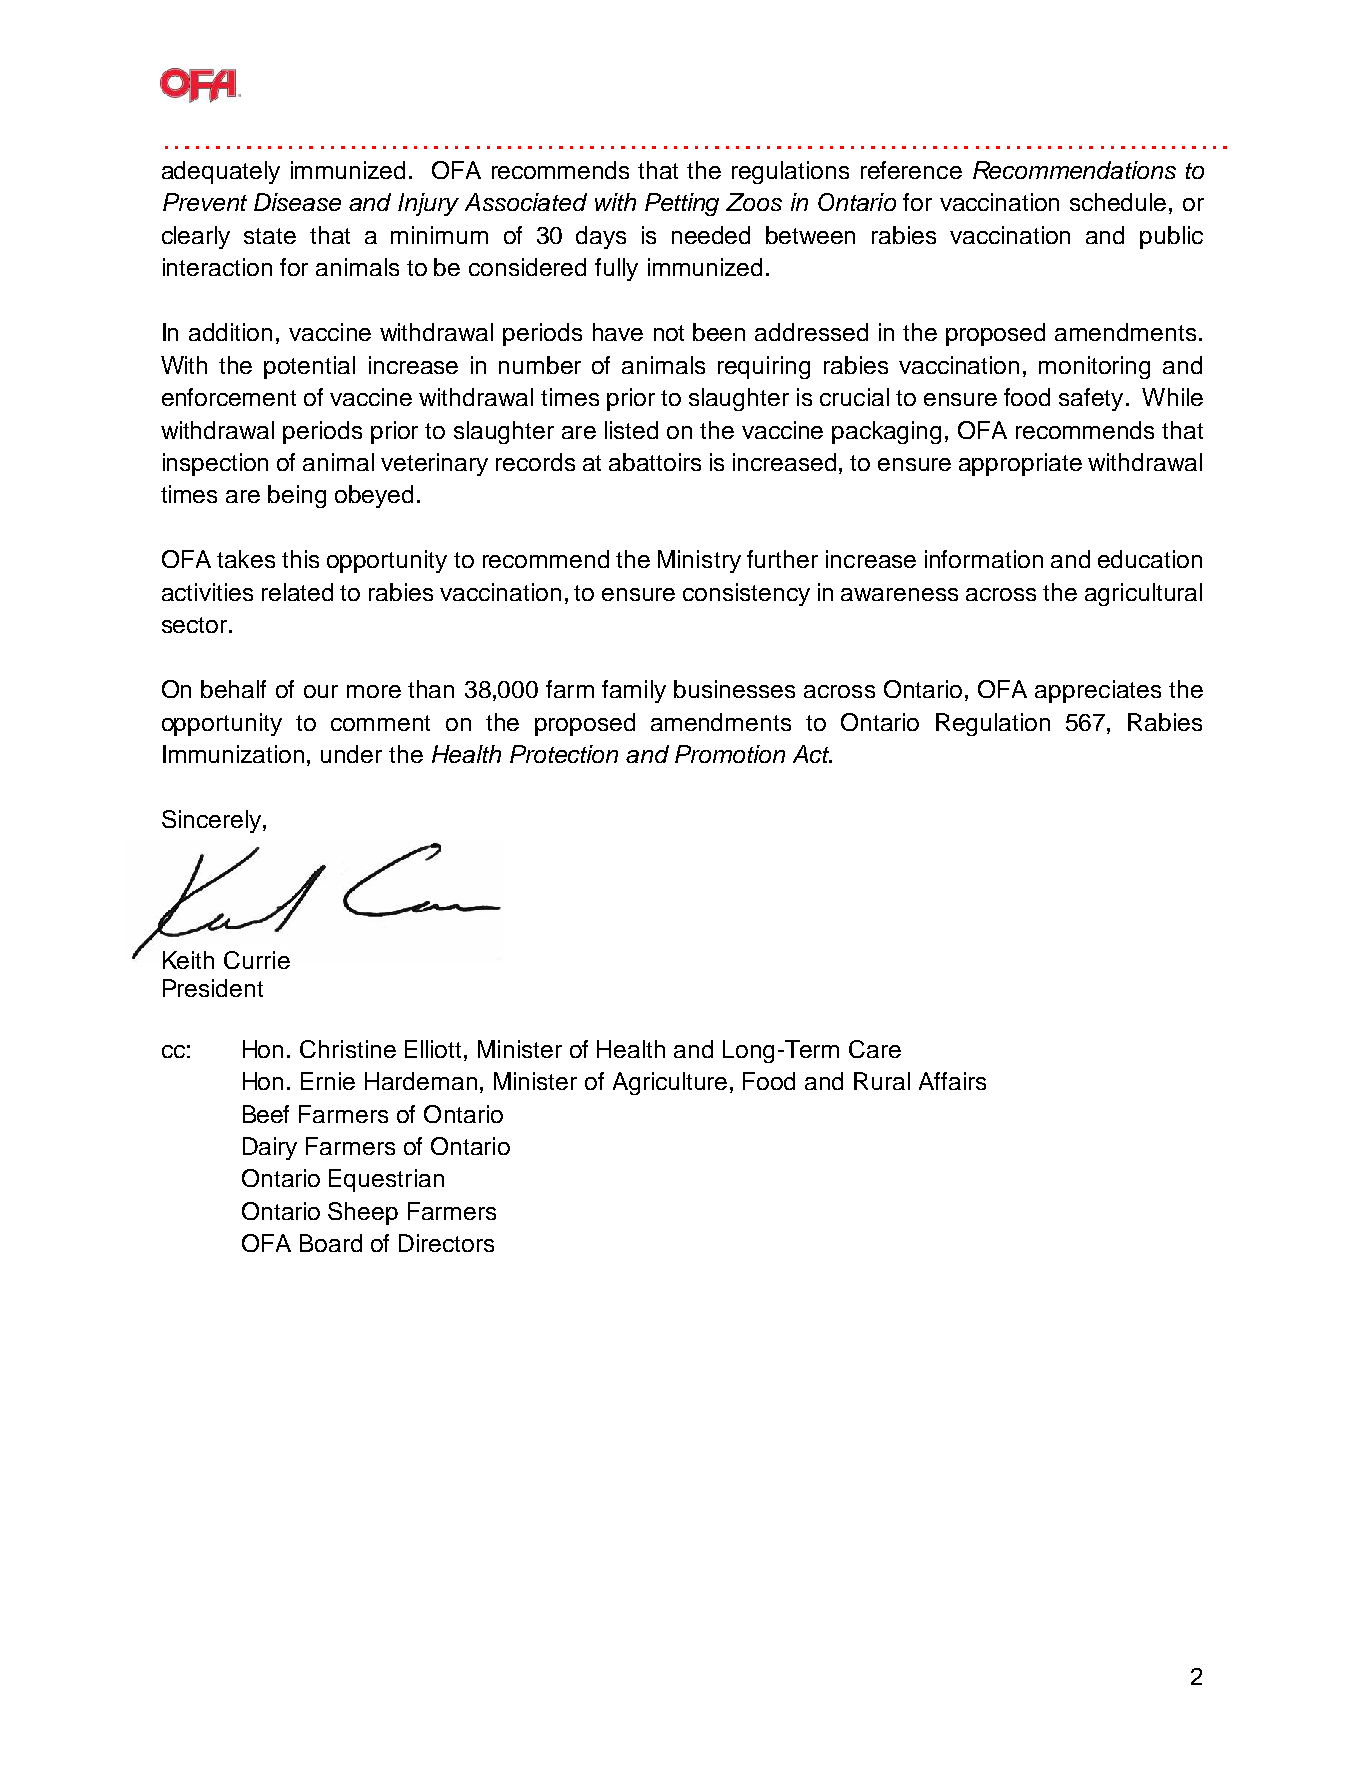  What do you see at coordinates (363, 1213) in the page?
I see `Sheep` at bounding box center [363, 1213].
